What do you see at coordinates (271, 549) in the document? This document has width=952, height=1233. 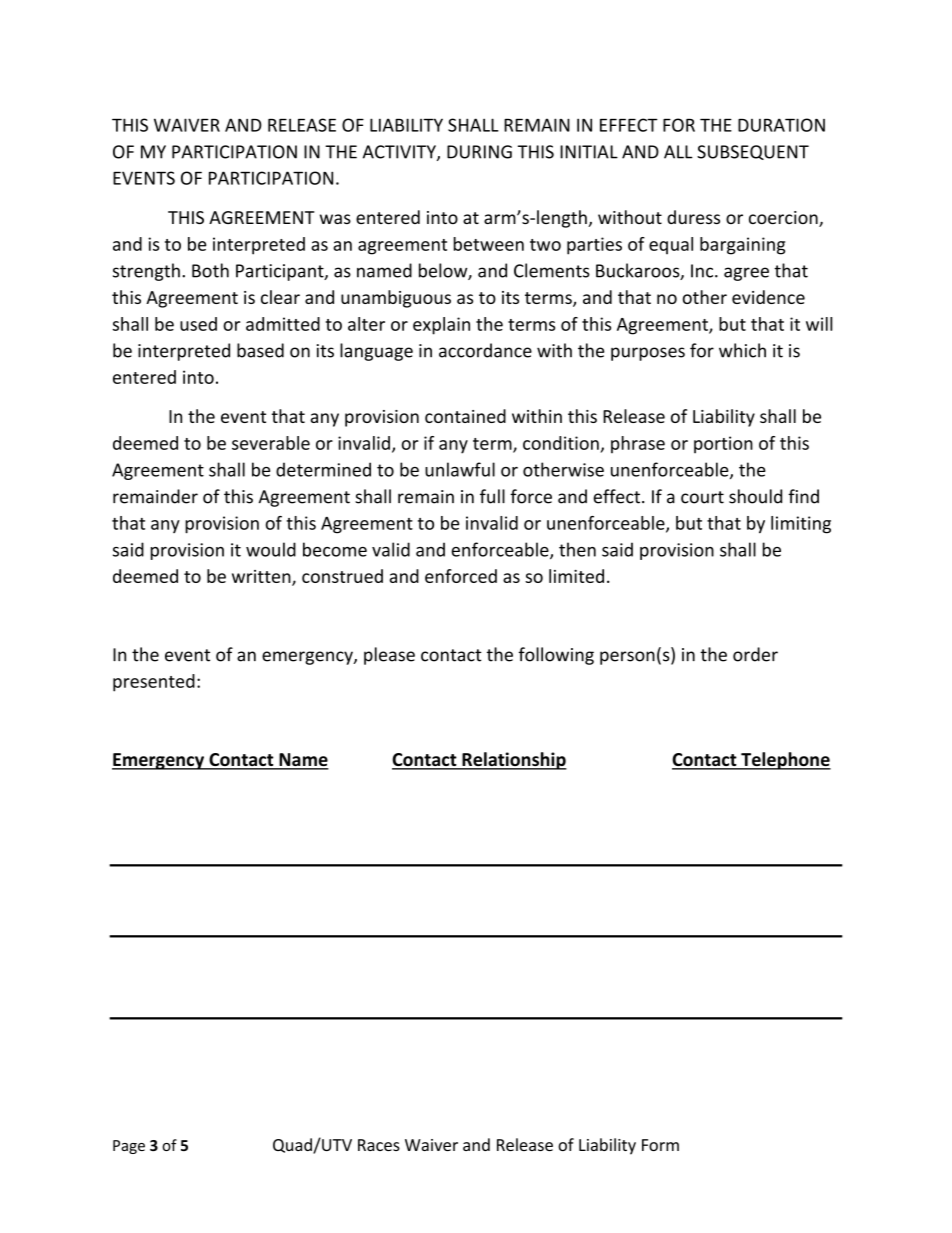 I see `would` at bounding box center [271, 549].
